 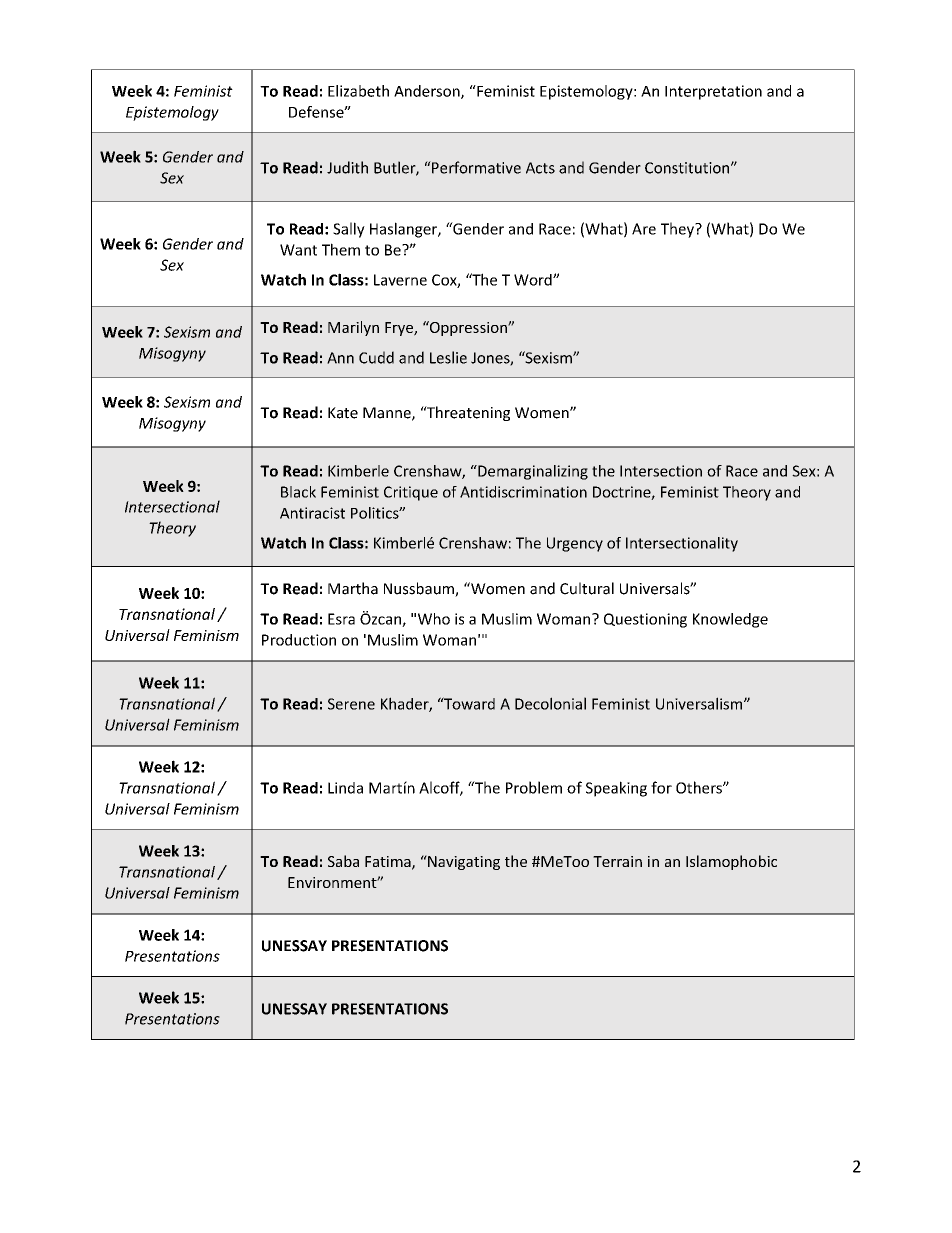 What do you see at coordinates (550, 703) in the document?
I see `Decolonial` at bounding box center [550, 703].
